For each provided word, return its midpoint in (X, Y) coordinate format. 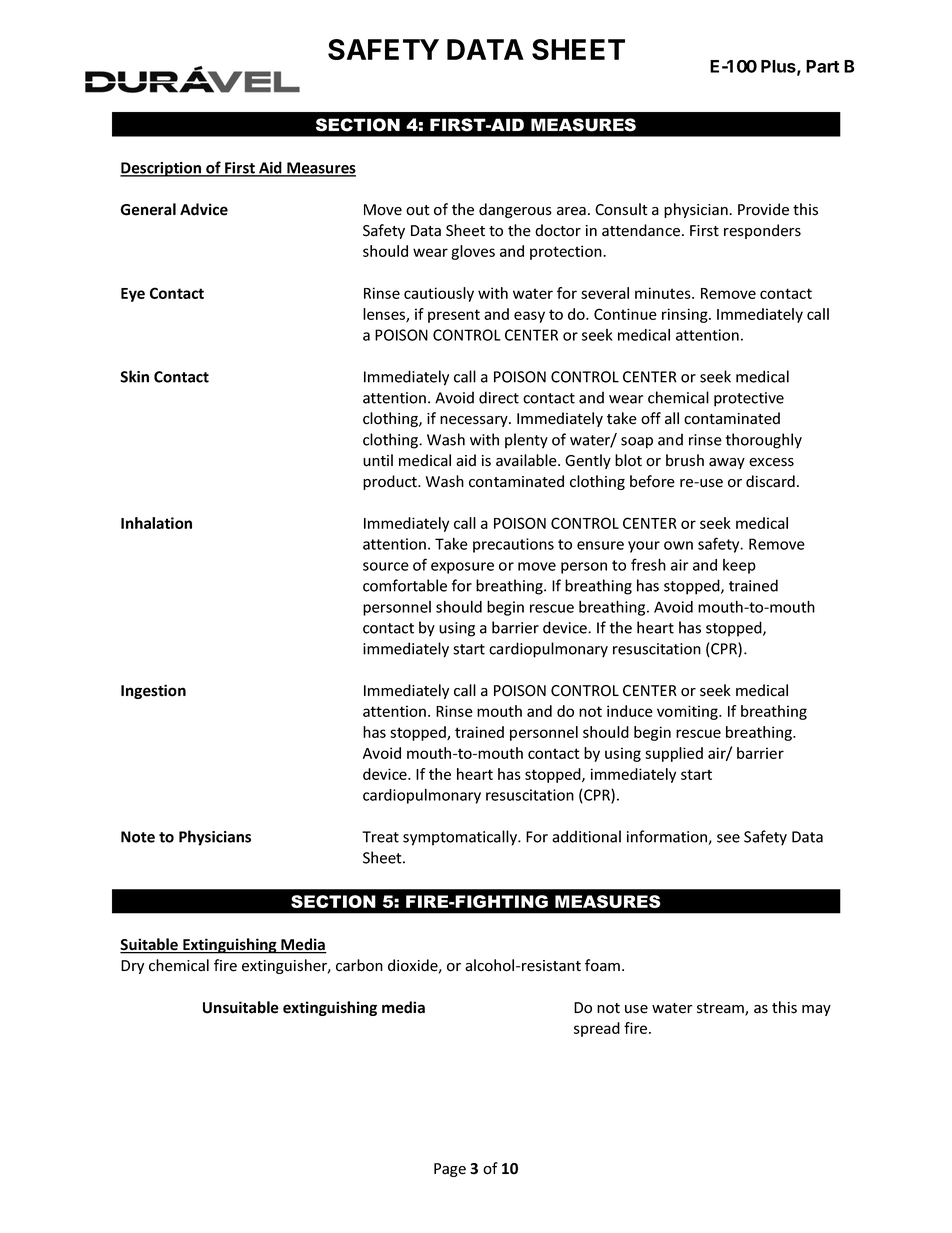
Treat (380, 837)
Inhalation (156, 523)
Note (138, 837)
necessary (475, 421)
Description (161, 169)
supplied (674, 754)
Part (822, 66)
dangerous (515, 210)
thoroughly (764, 441)
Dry (132, 967)
